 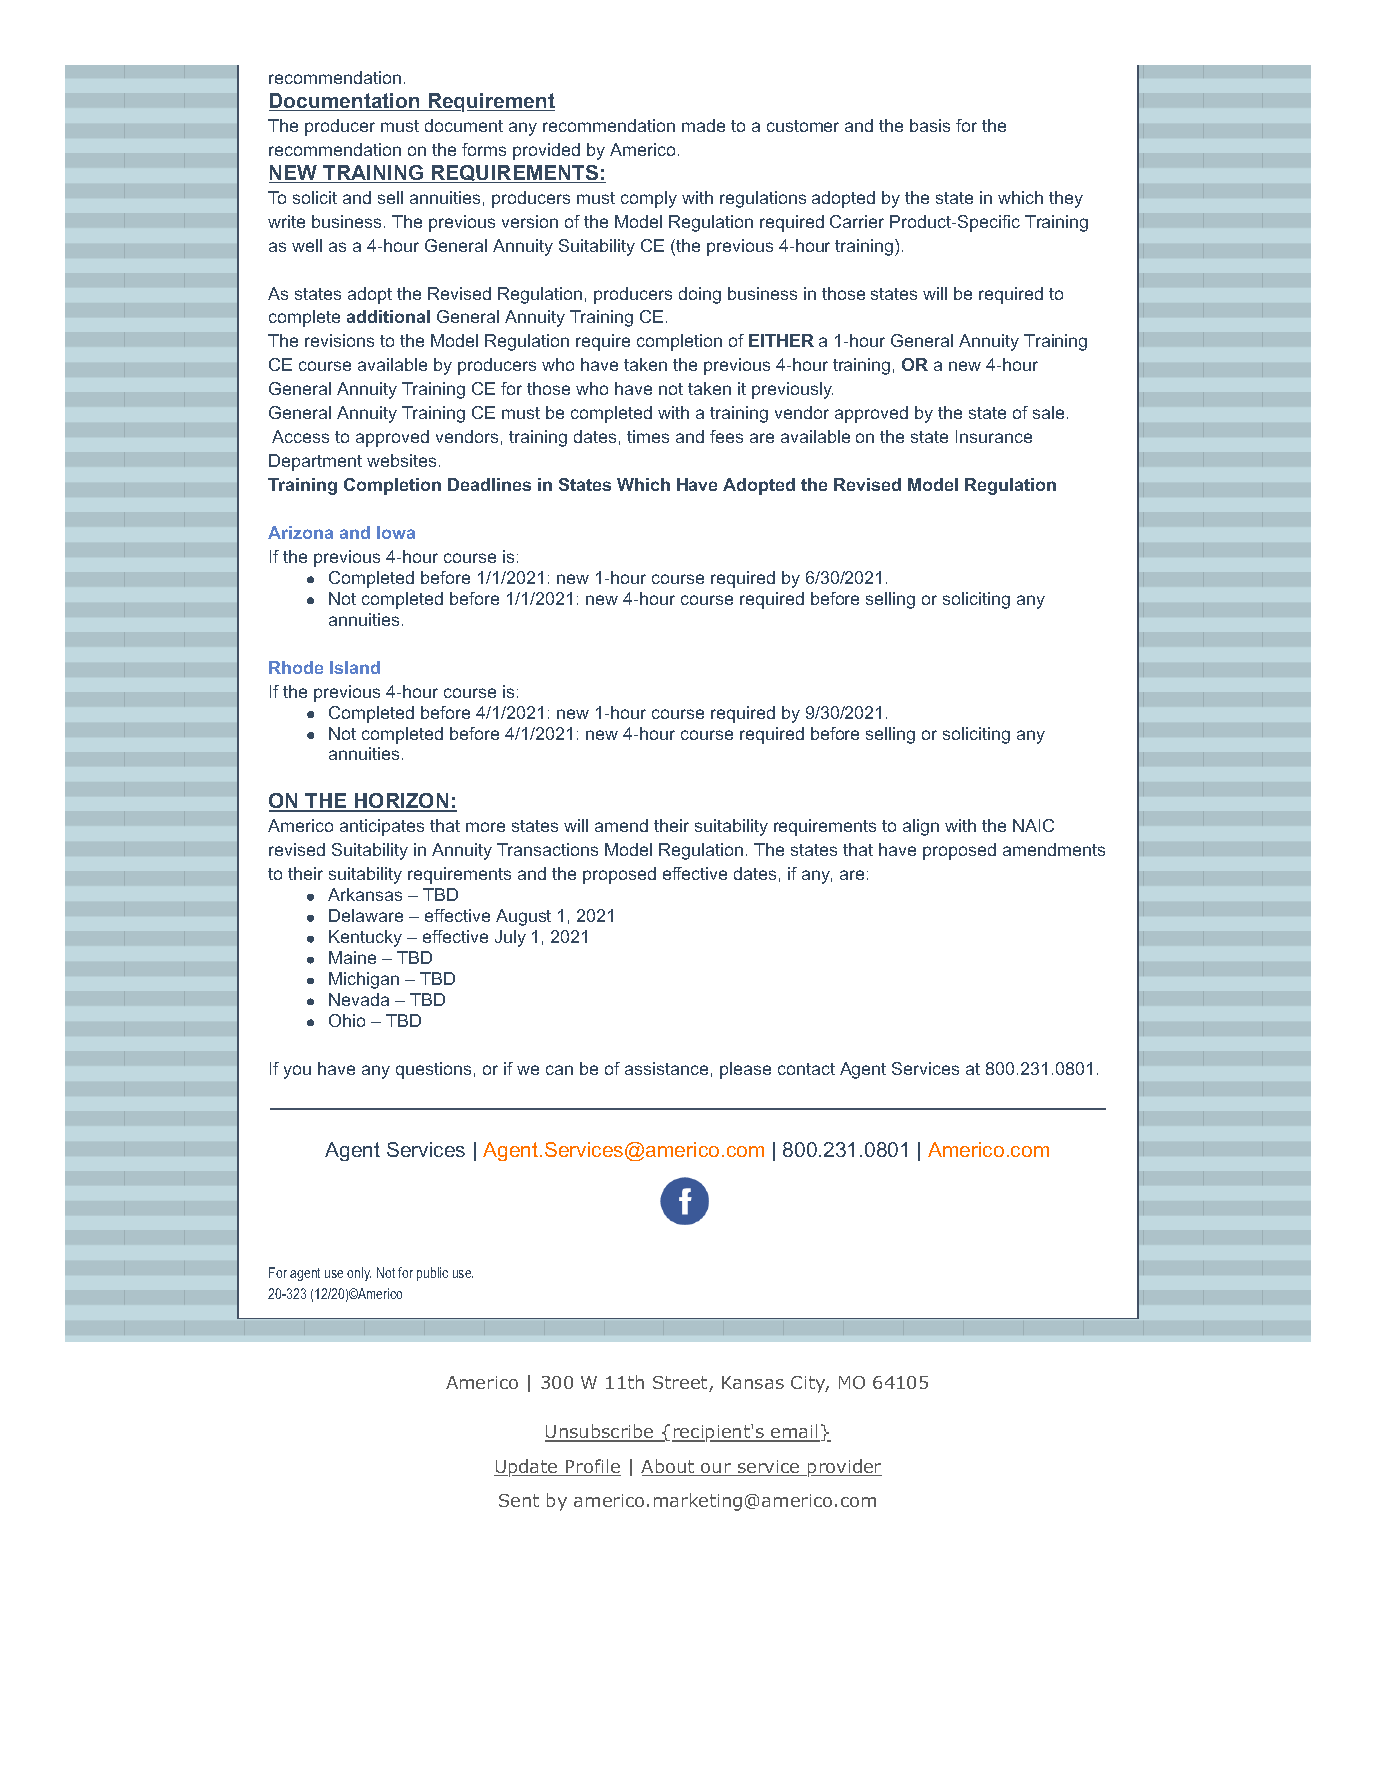 I want to click on anticipates, so click(x=382, y=827).
